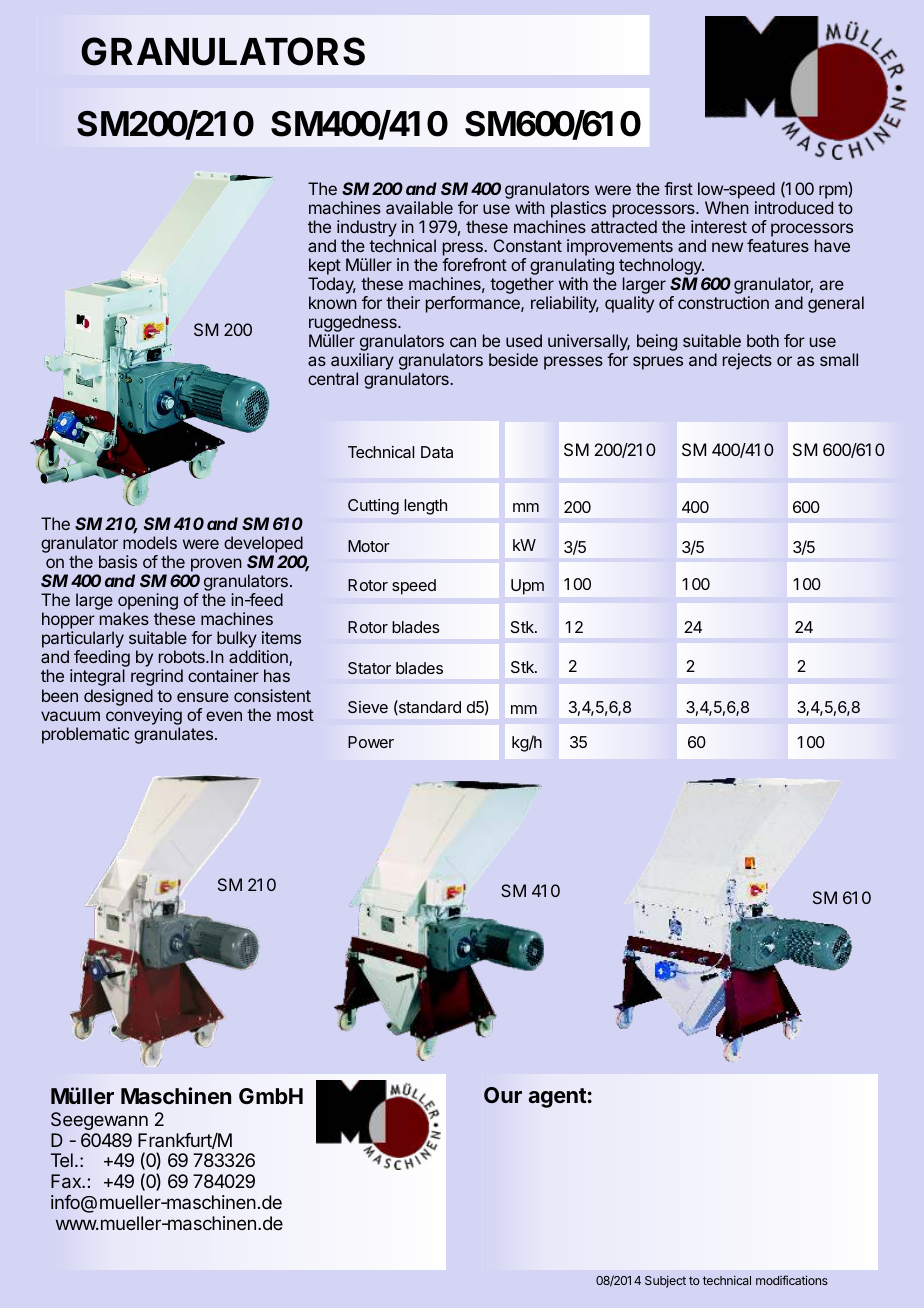 Image resolution: width=924 pixels, height=1308 pixels. I want to click on kept, so click(325, 266).
